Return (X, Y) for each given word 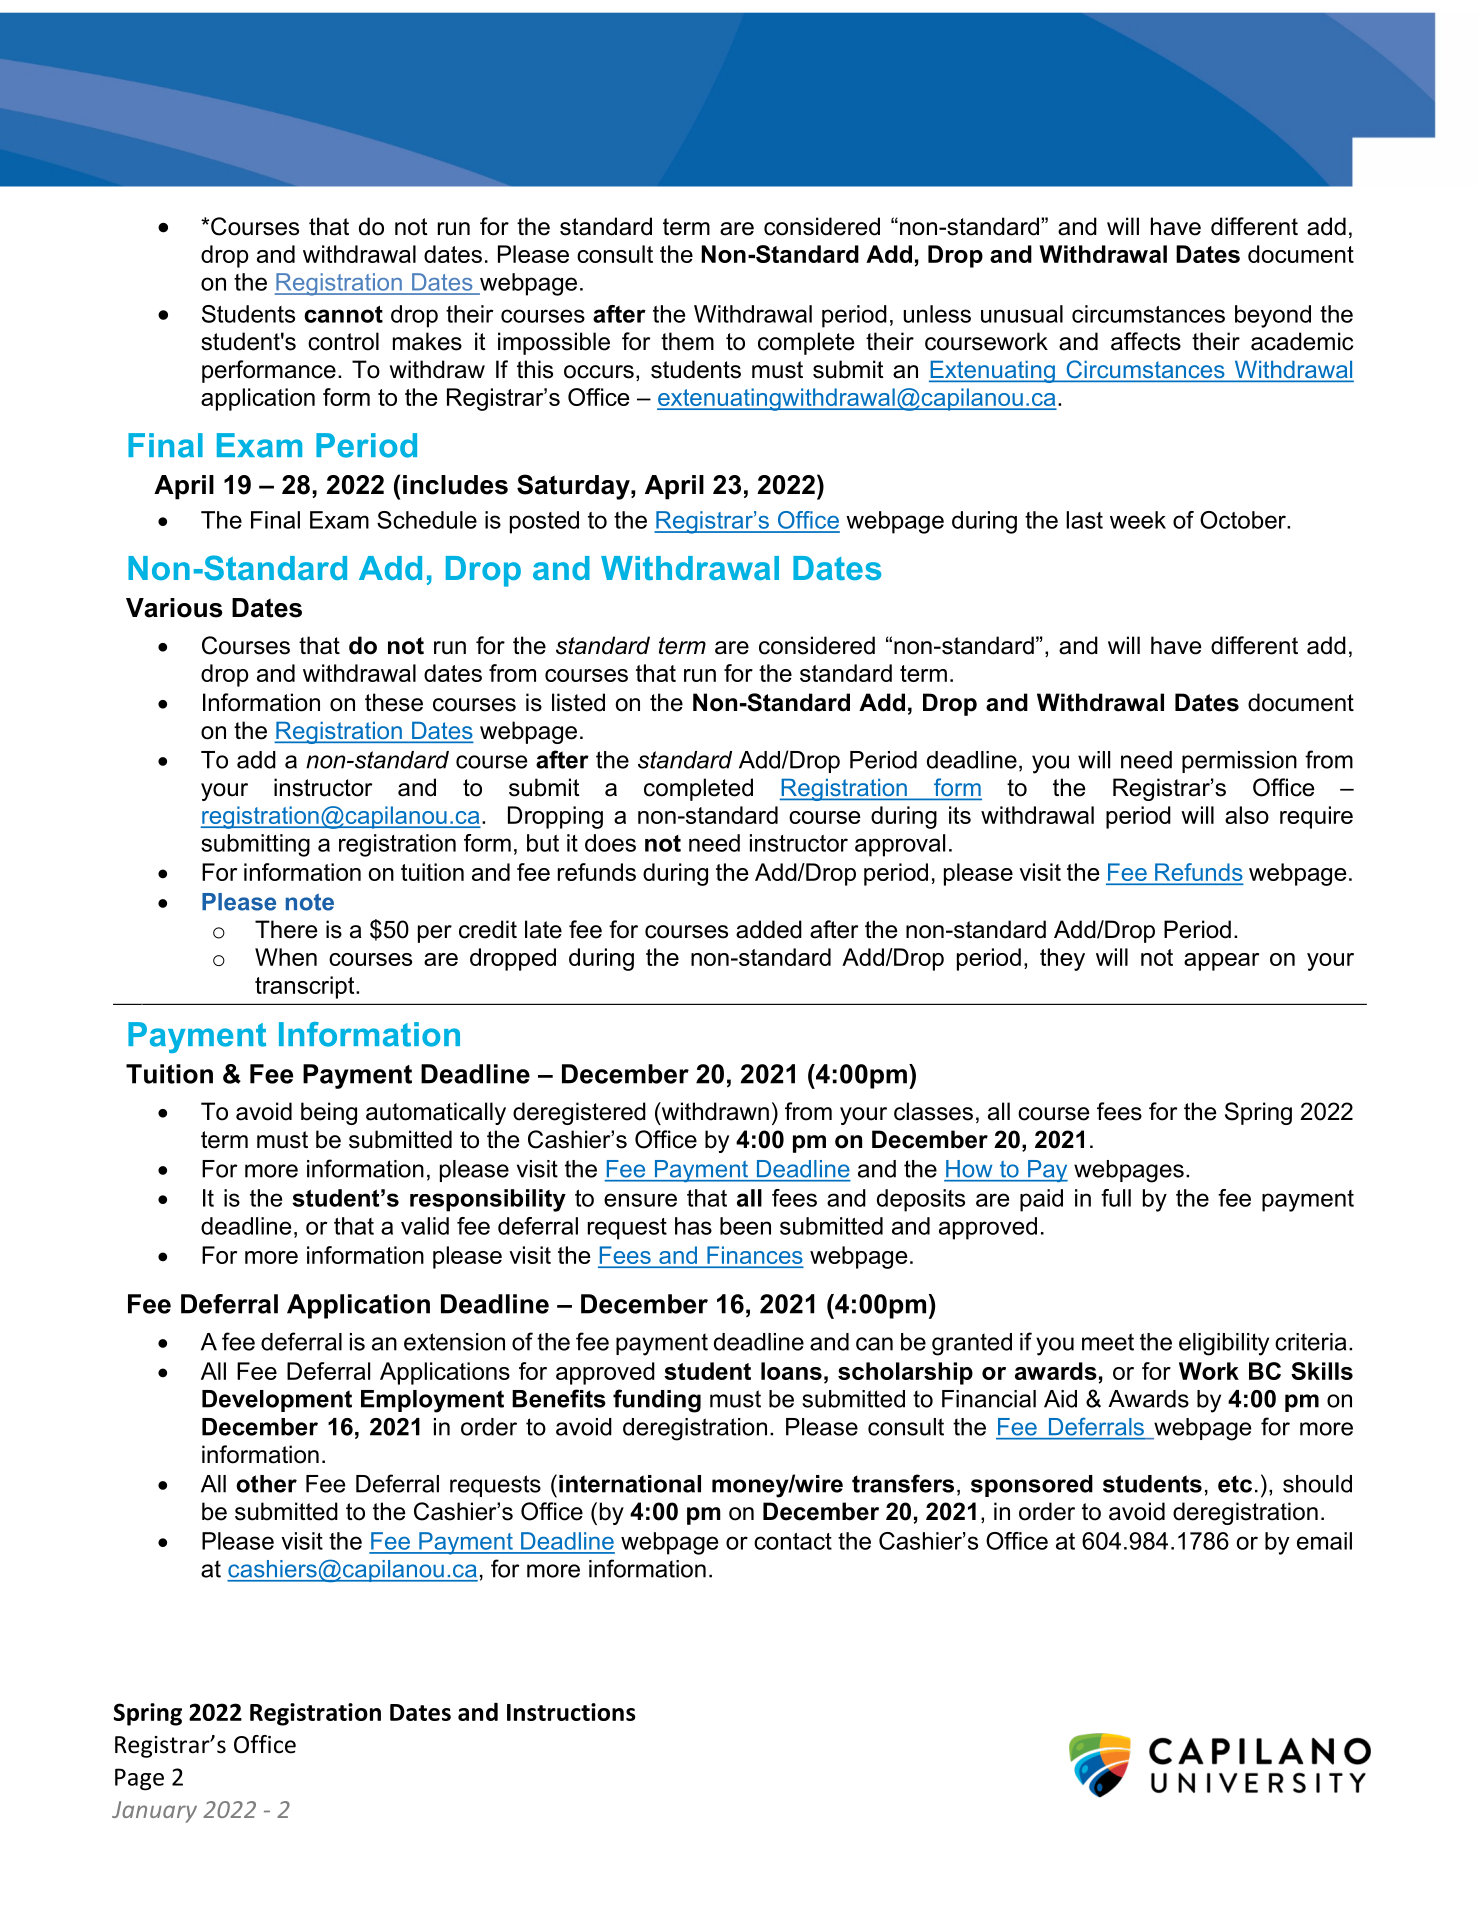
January (154, 1812)
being (329, 1113)
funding (657, 1401)
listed (578, 702)
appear (1221, 962)
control (343, 341)
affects (1146, 341)
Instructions (571, 1712)
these (394, 702)
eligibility (1224, 1344)
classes (933, 1111)
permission (1239, 762)
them (687, 341)
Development (277, 1401)
